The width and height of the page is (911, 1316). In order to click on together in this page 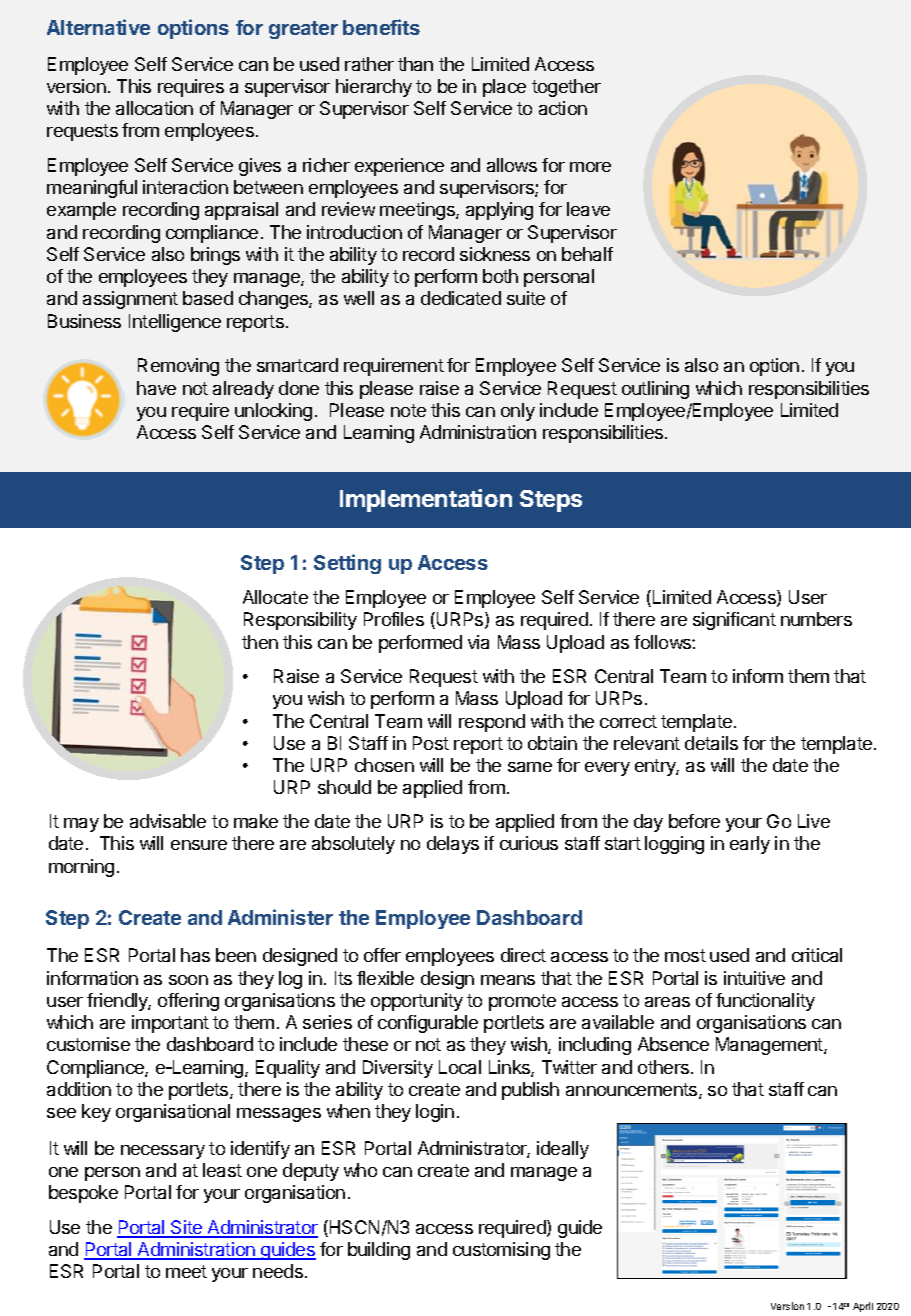, I will do `click(566, 88)`.
